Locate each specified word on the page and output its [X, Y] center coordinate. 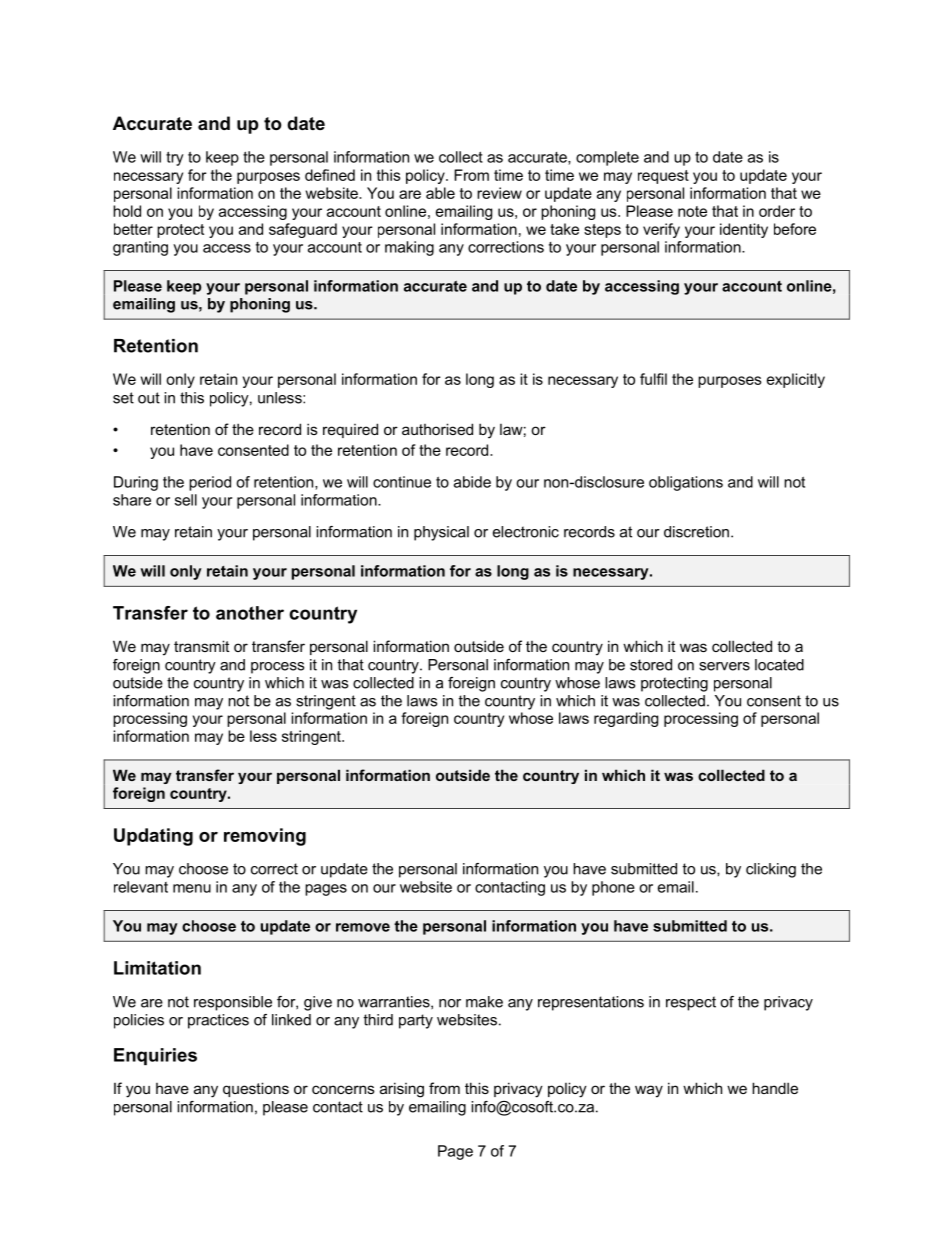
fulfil [653, 379]
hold [127, 211]
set [123, 398]
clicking [771, 870]
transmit [201, 646]
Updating [153, 837]
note [692, 211]
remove [363, 927]
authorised [437, 429]
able [440, 193]
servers [724, 666]
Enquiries [155, 1056]
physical [441, 533]
